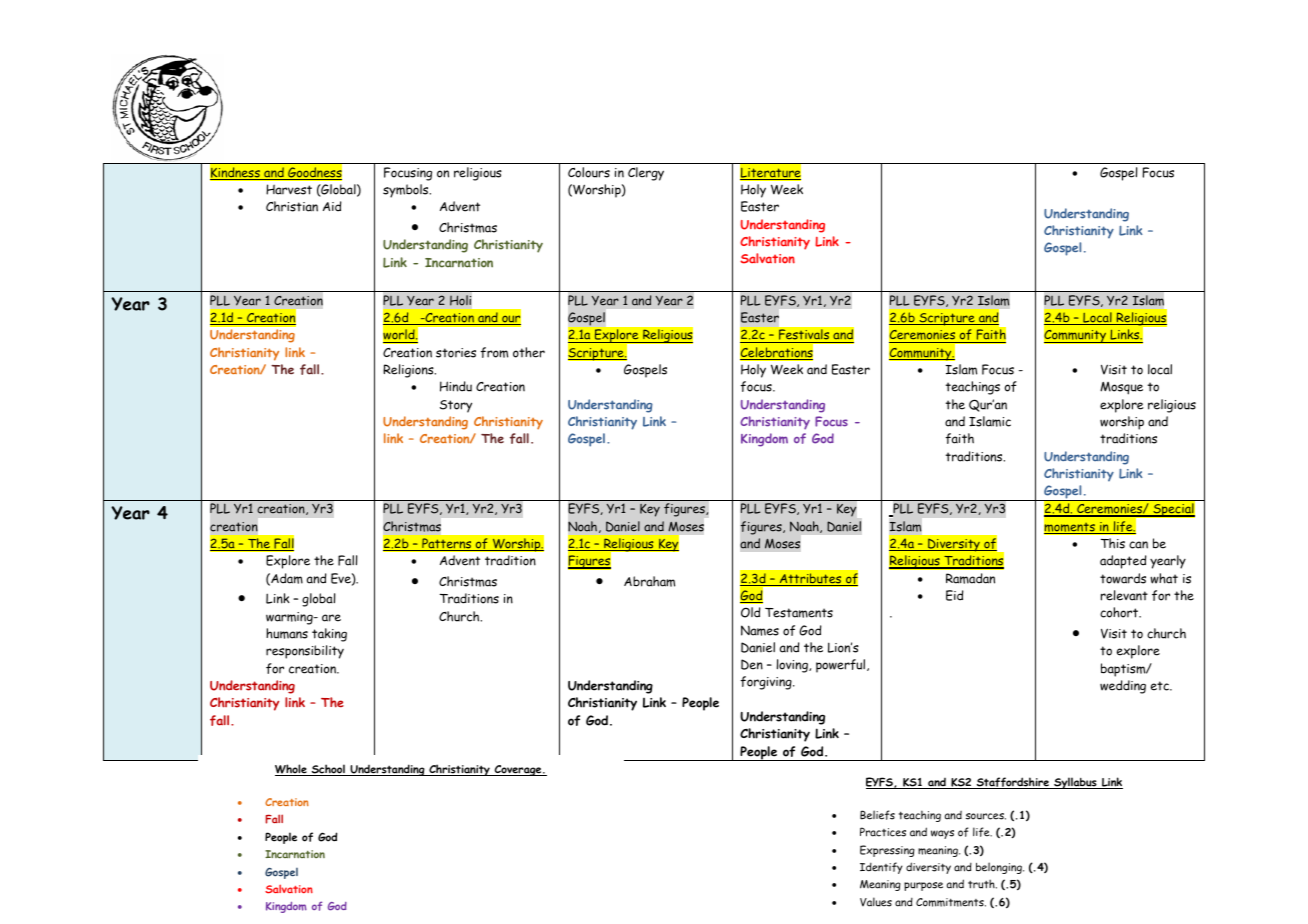 The width and height of the page is (1308, 924). I want to click on Identify, so click(881, 868).
